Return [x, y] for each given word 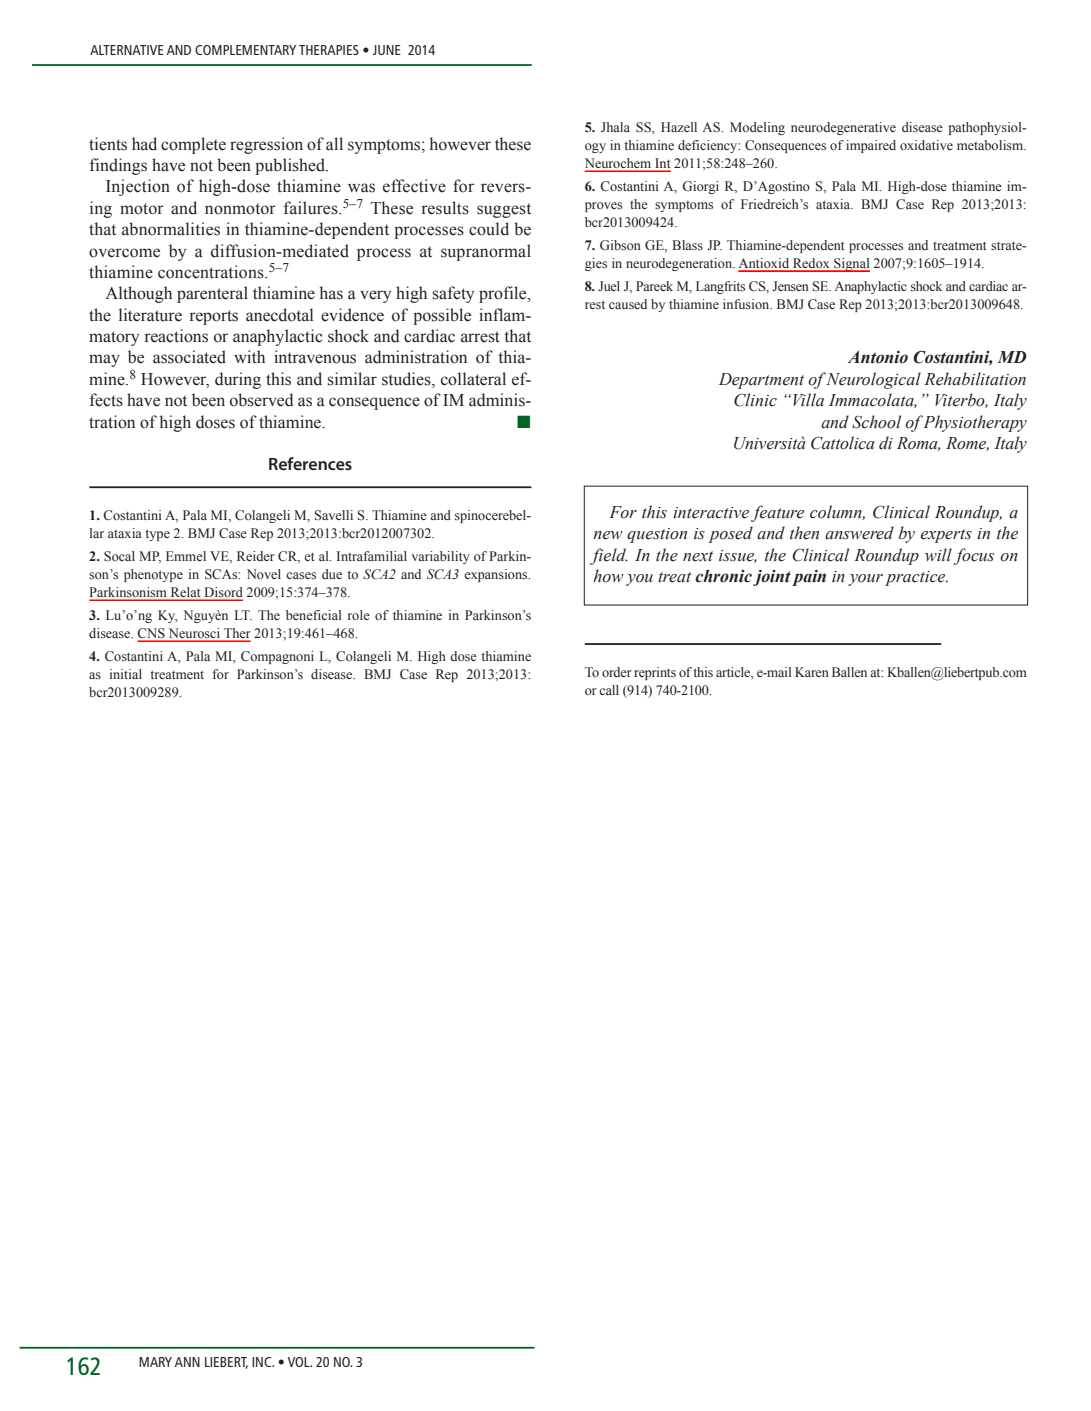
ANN [187, 1362]
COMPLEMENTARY [245, 50]
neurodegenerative [843, 128]
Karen [812, 672]
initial [126, 674]
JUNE [387, 50]
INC [262, 1362]
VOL [300, 1362]
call [609, 690]
